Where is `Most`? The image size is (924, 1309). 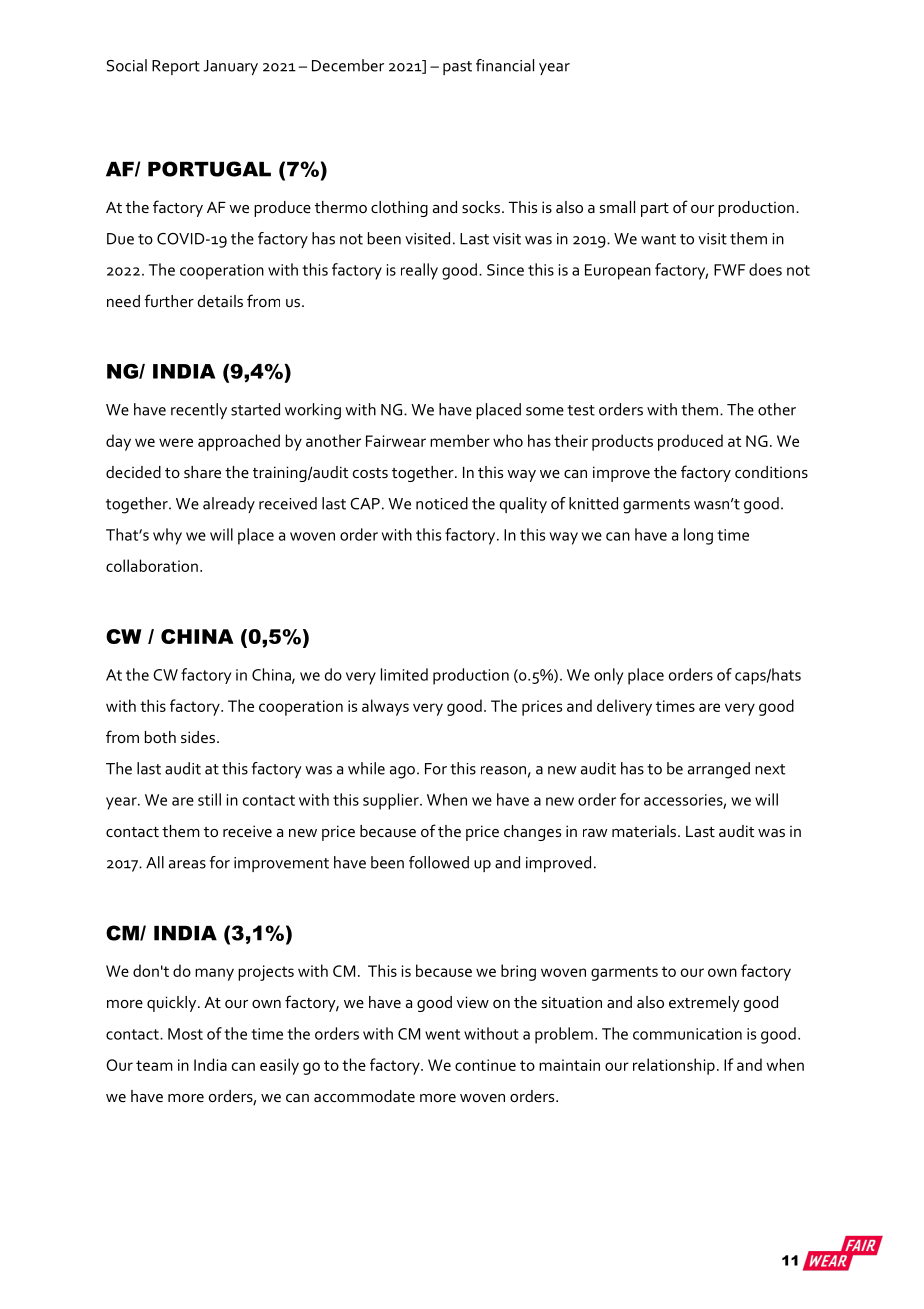
Most is located at coordinates (185, 1034).
